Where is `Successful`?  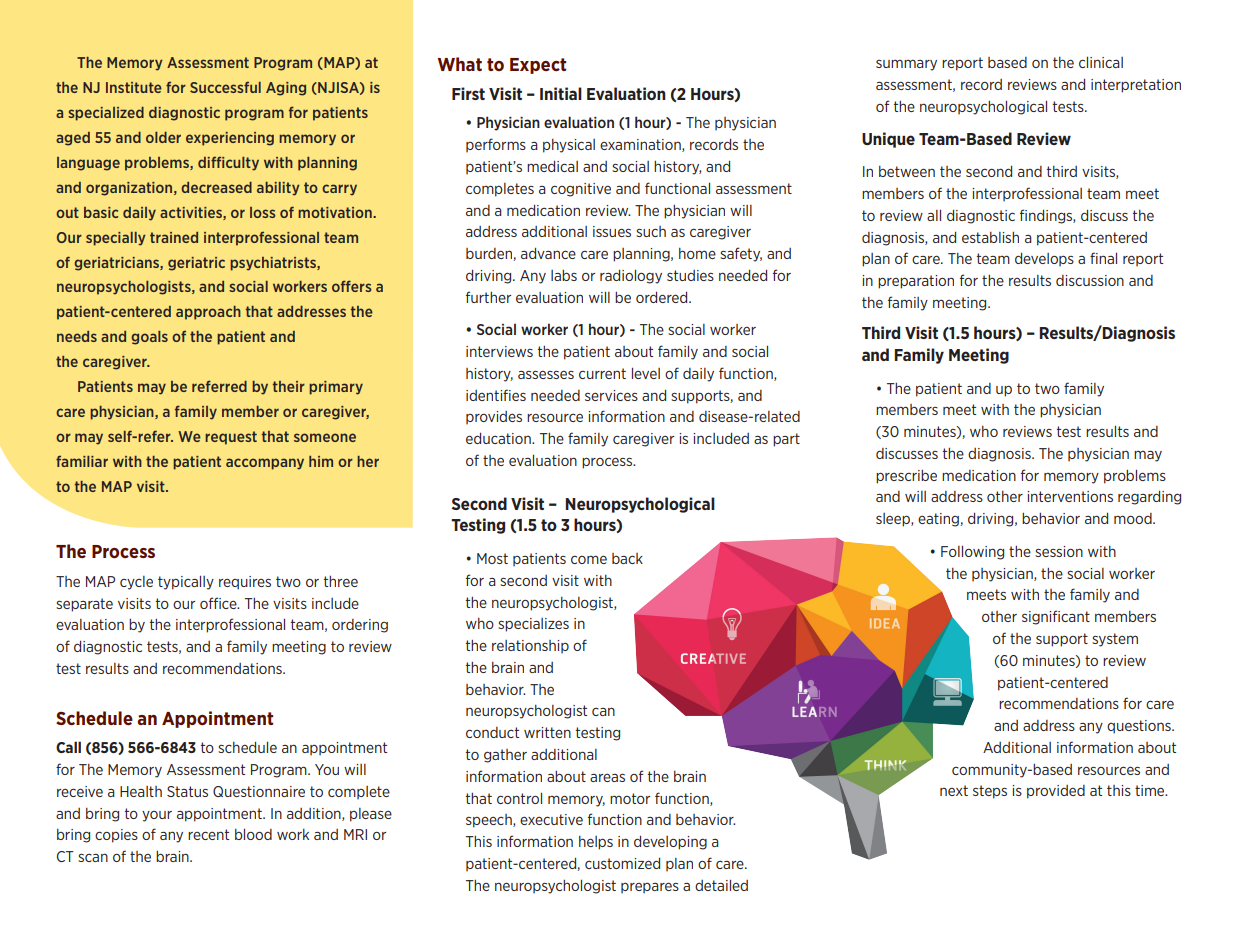 Successful is located at coordinates (225, 87).
